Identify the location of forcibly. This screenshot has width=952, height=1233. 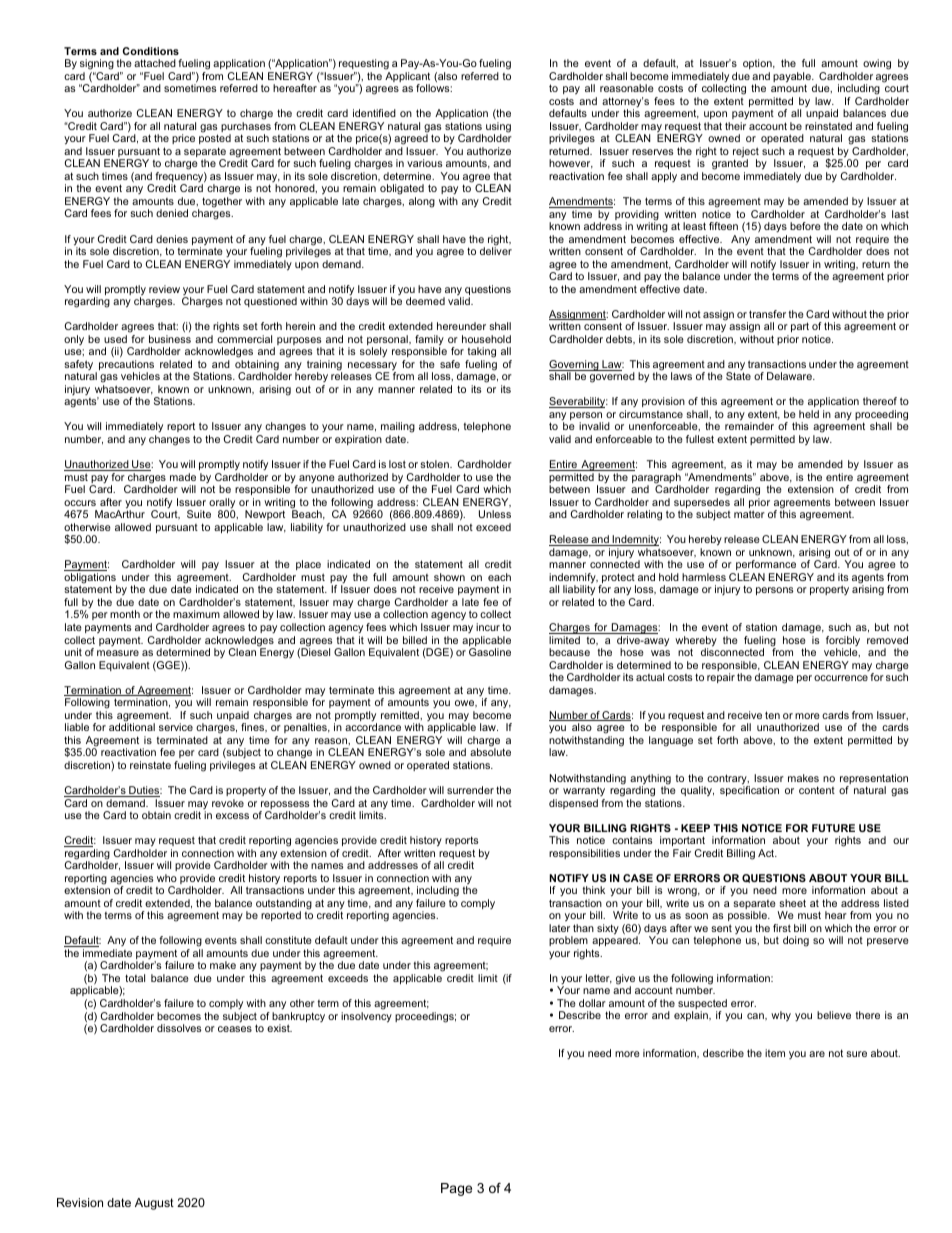
(843, 642).
